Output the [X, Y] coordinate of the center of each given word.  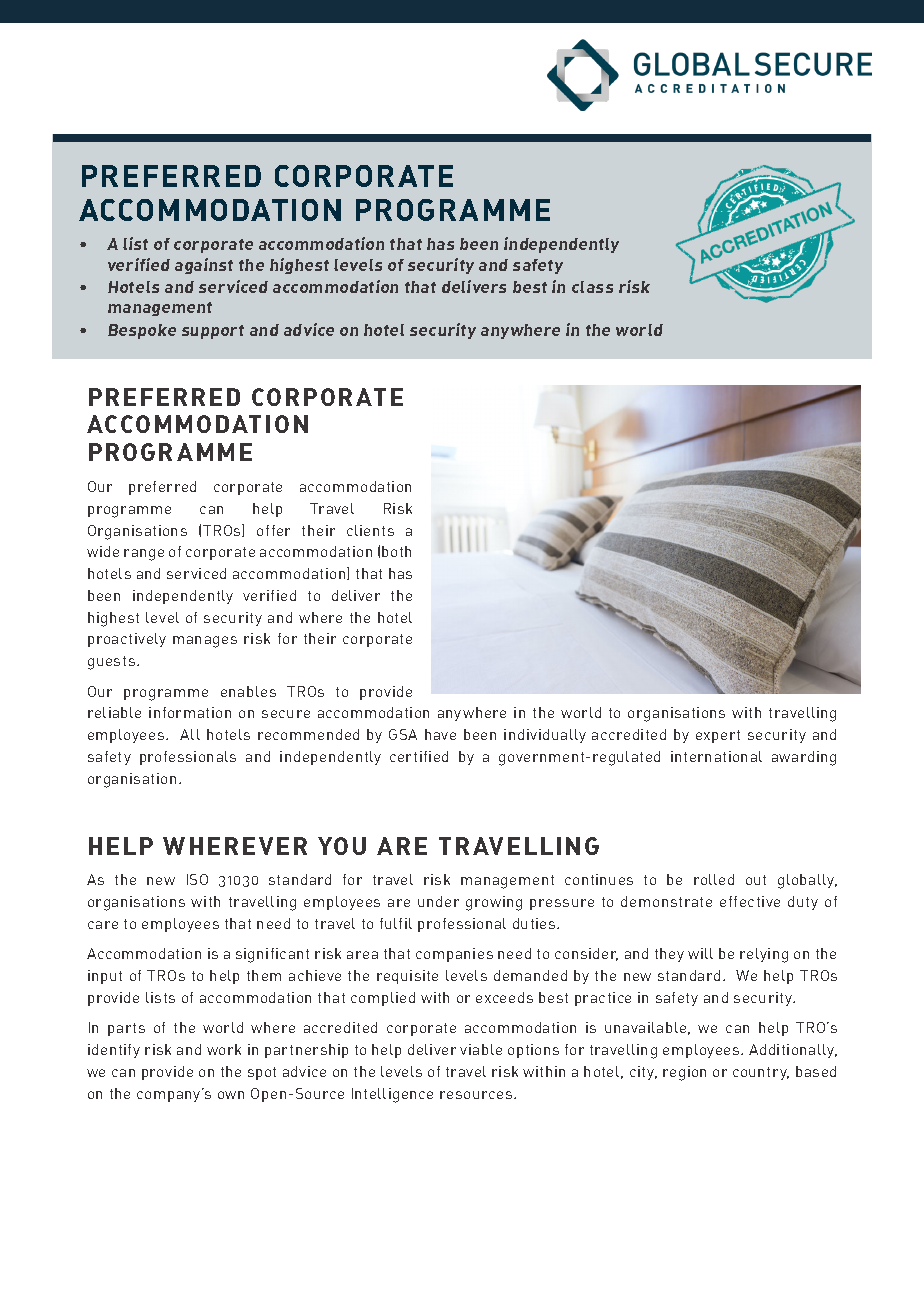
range [144, 555]
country [761, 1073]
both [396, 551]
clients [370, 530]
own [231, 1095]
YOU [342, 846]
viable [481, 1049]
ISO [197, 879]
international [716, 756]
